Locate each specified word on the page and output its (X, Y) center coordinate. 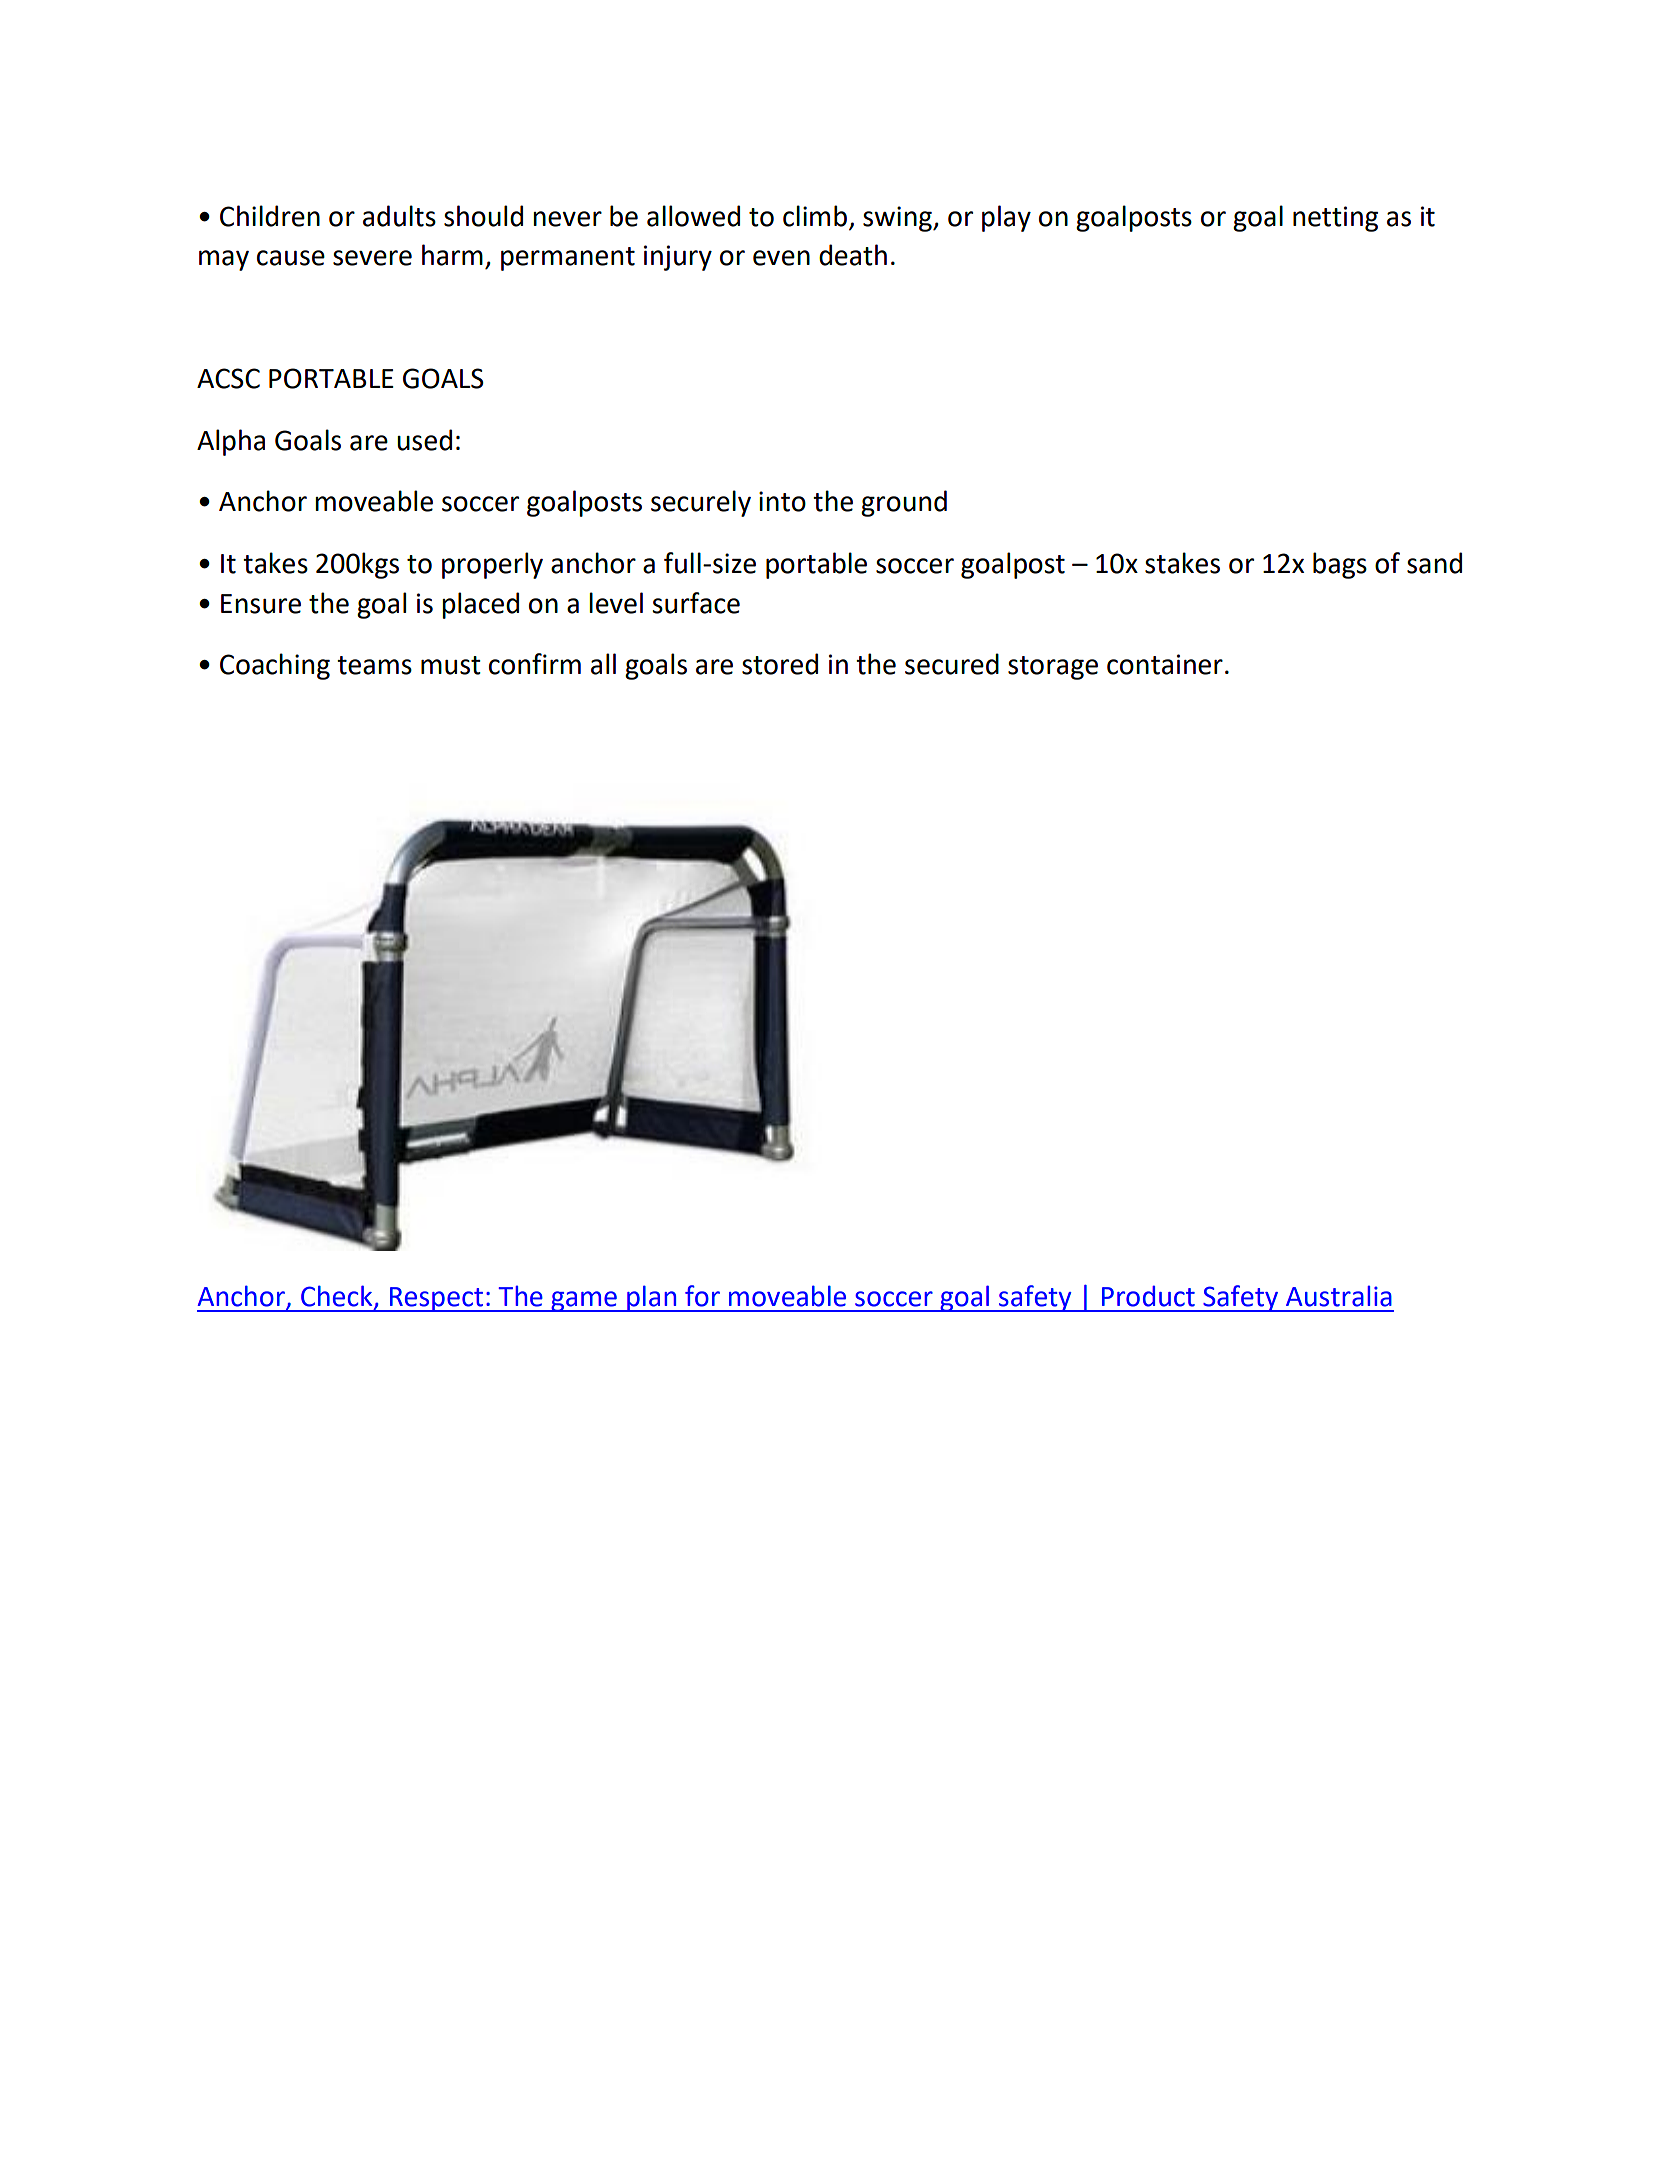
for (702, 1296)
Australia (1339, 1296)
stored (780, 664)
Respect (436, 1299)
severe (372, 258)
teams (374, 665)
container (1165, 664)
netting (1335, 219)
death (853, 255)
